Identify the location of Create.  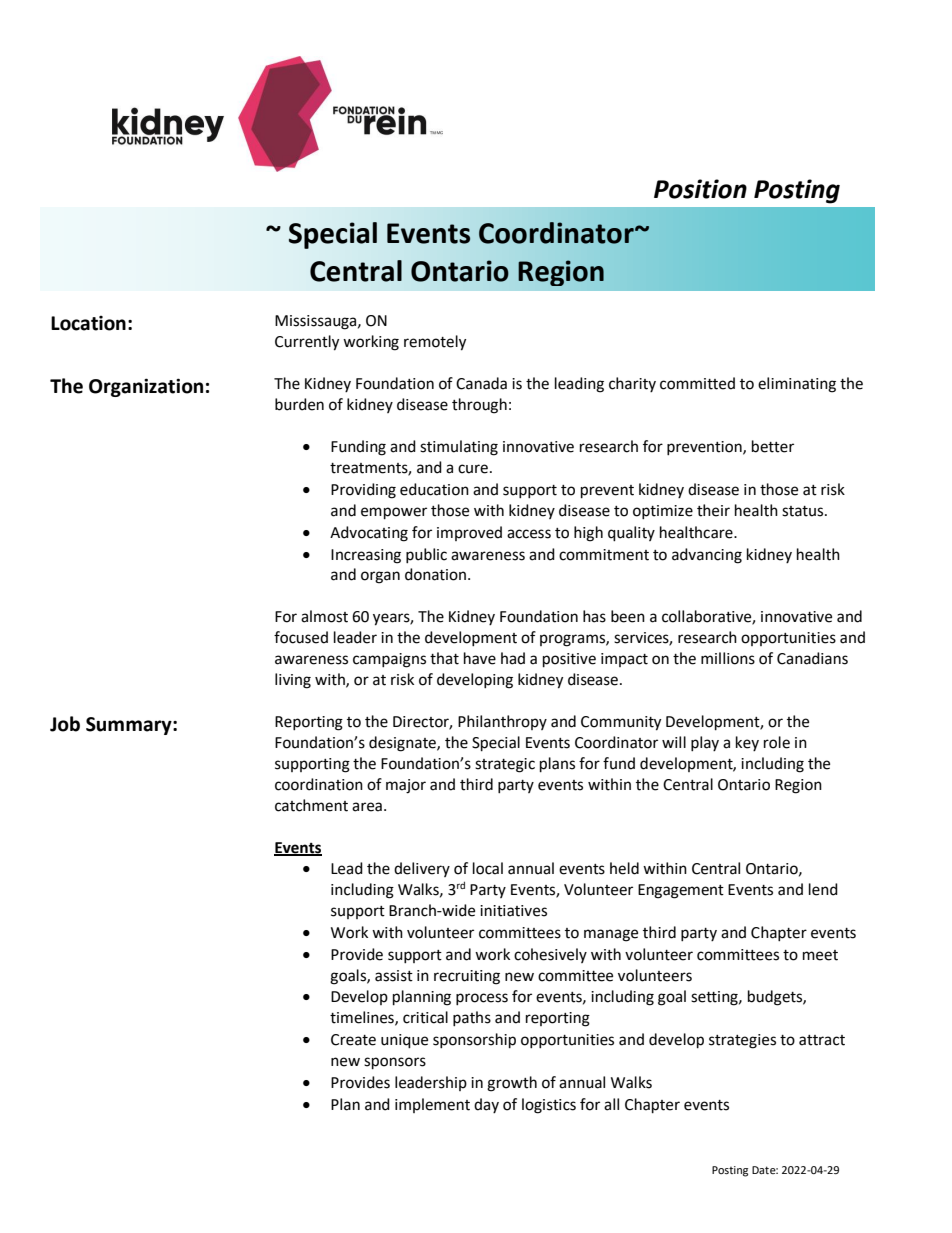
(353, 1040).
